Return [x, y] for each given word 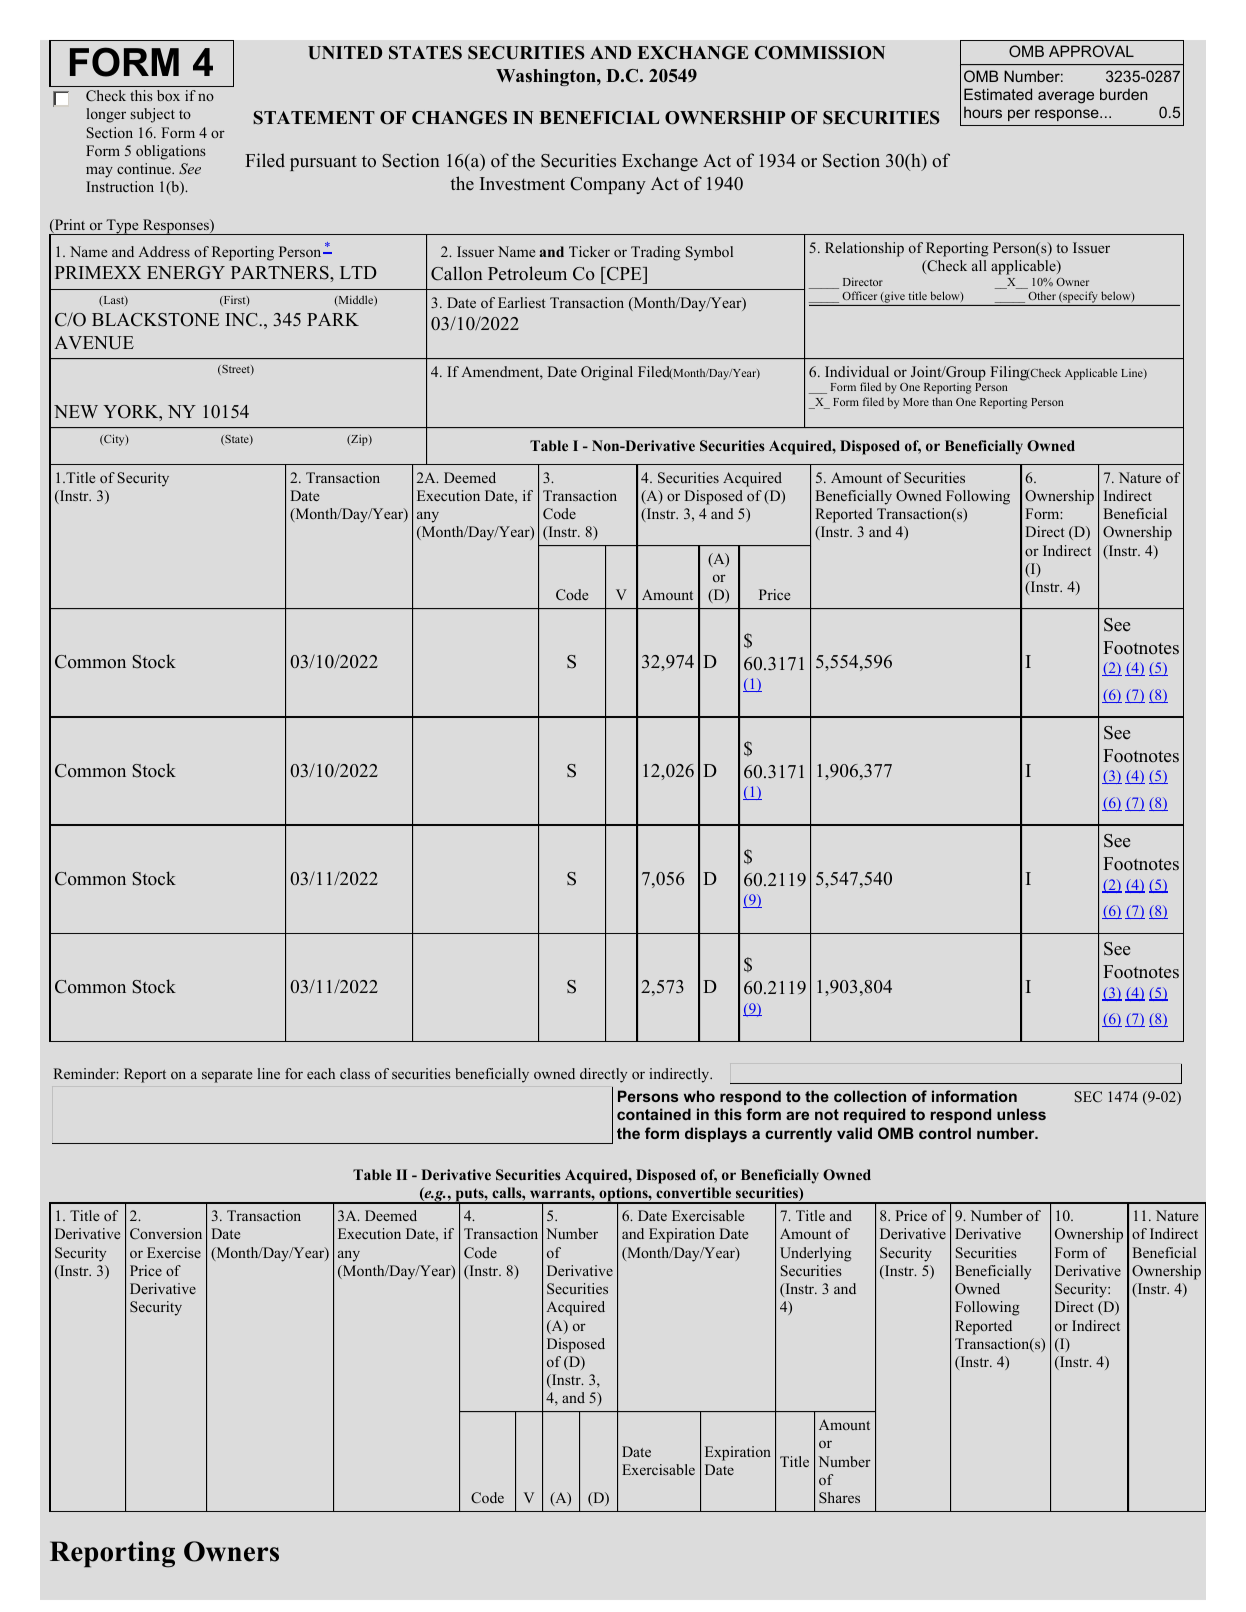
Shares [839, 1497]
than [942, 401]
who [699, 1096]
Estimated [998, 94]
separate [227, 1076]
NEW [76, 411]
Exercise [174, 1252]
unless [1021, 1114]
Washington [547, 77]
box [168, 95]
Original [607, 373]
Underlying [816, 1254]
